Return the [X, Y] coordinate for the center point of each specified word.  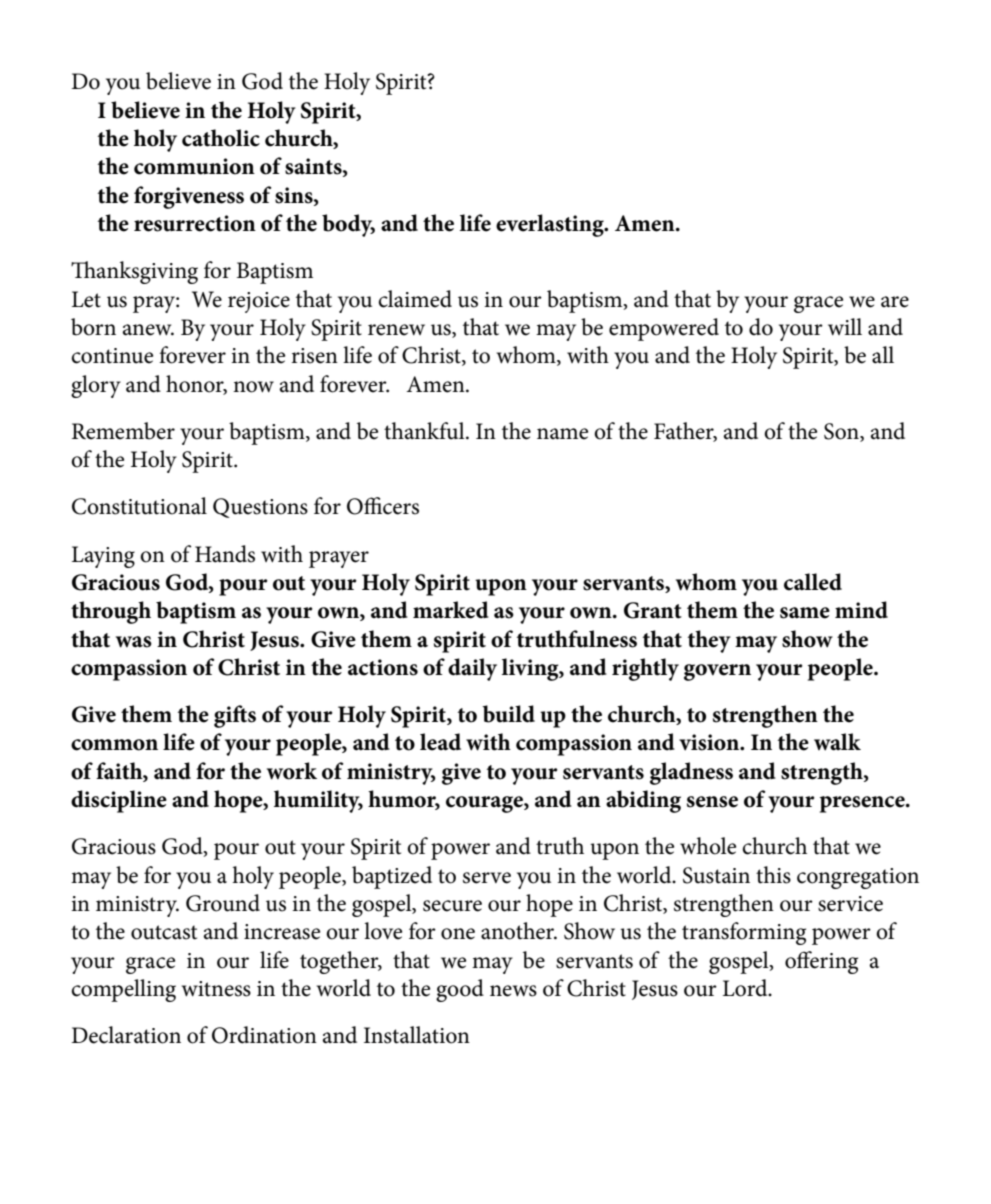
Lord [746, 988]
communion [194, 166]
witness [216, 989]
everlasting [551, 225]
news [513, 991]
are [895, 302]
